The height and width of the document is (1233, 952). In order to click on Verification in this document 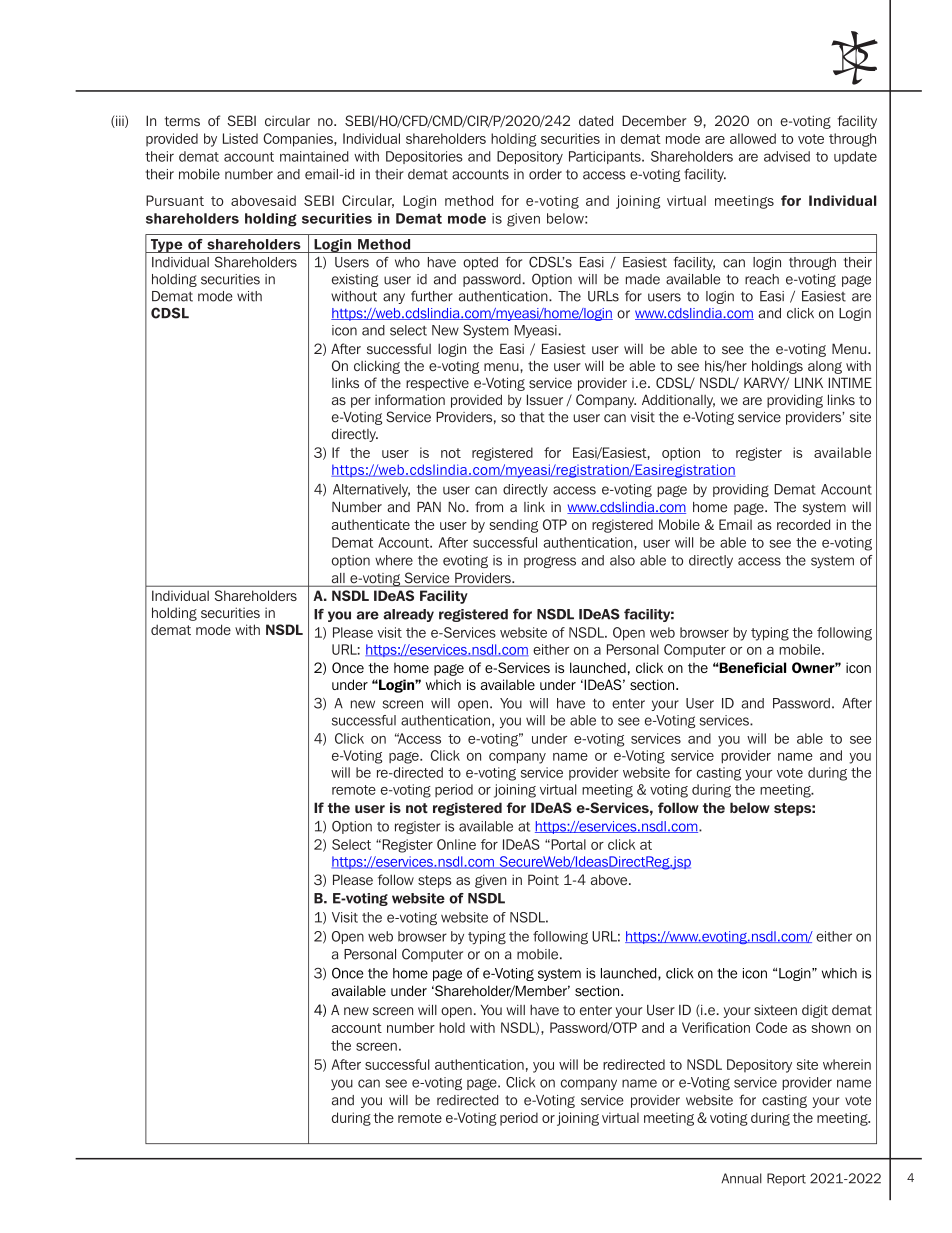, I will do `click(716, 1027)`.
